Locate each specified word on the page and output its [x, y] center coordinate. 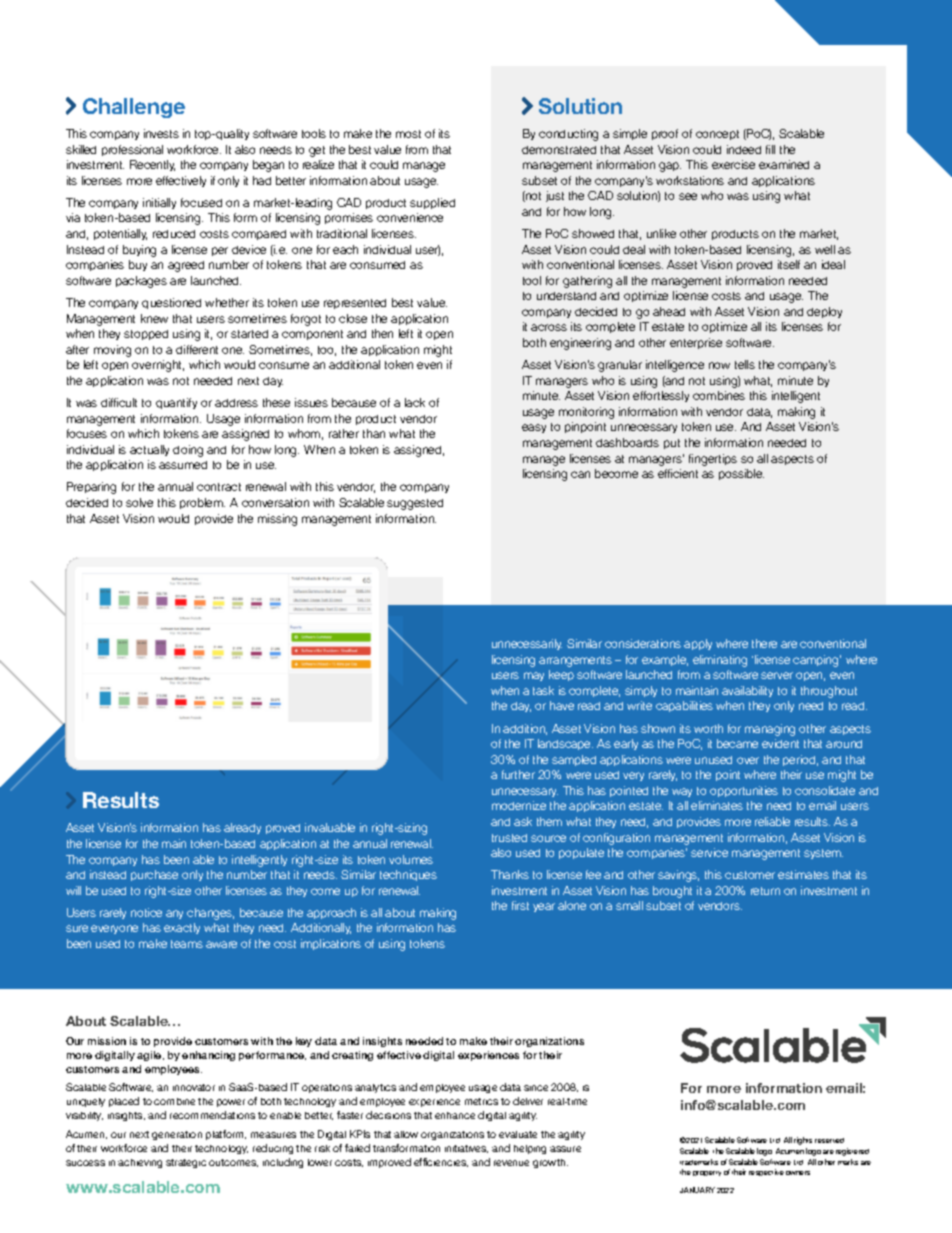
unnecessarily [527, 644]
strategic [186, 1163]
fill [770, 149]
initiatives [466, 1149]
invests [161, 133]
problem [202, 503]
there [764, 643]
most [408, 134]
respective [766, 1172]
